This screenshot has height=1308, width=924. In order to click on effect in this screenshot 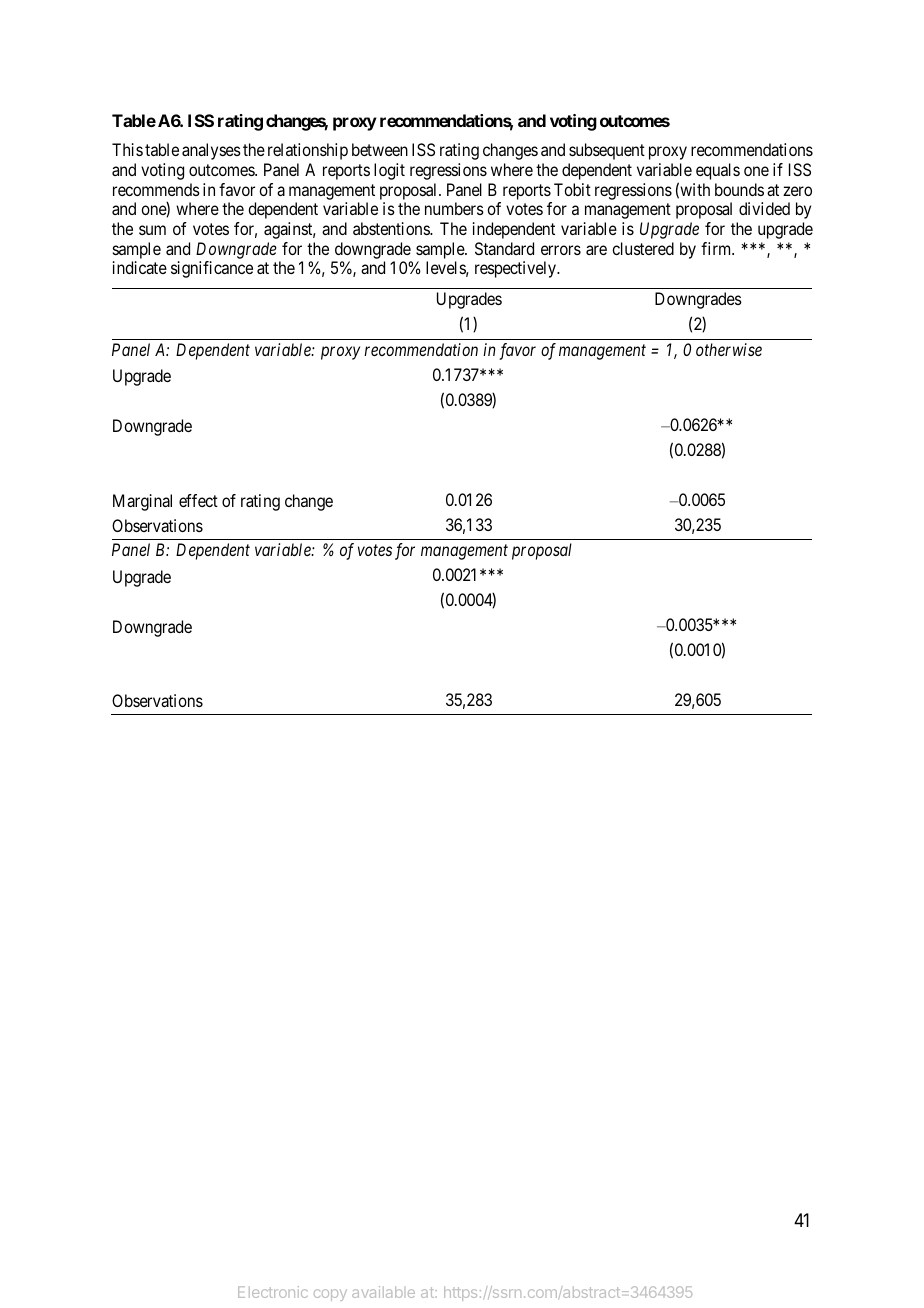, I will do `click(198, 500)`.
